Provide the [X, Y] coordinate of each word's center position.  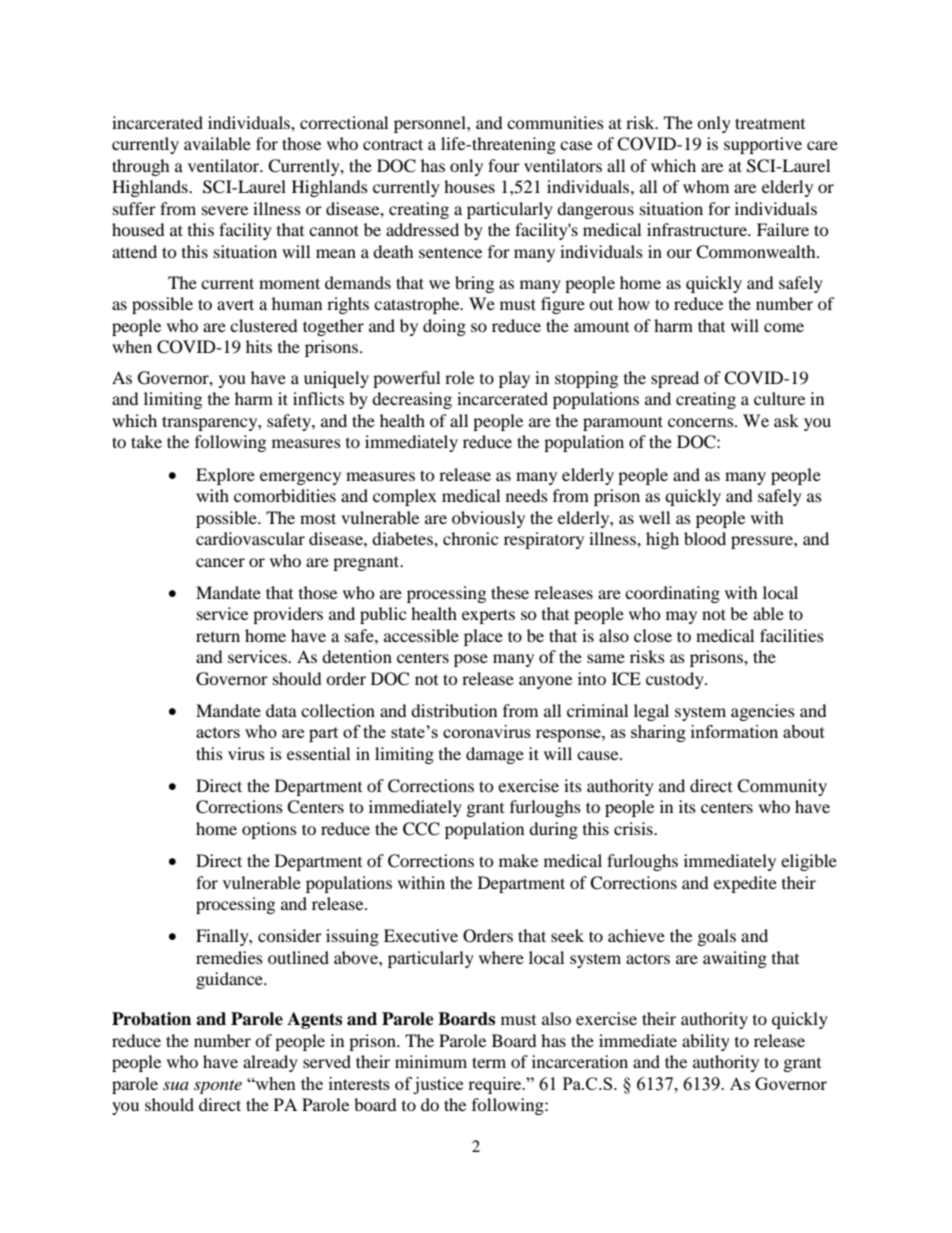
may [681, 617]
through [141, 167]
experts [488, 616]
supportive [763, 145]
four [504, 165]
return [218, 637]
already [270, 1063]
